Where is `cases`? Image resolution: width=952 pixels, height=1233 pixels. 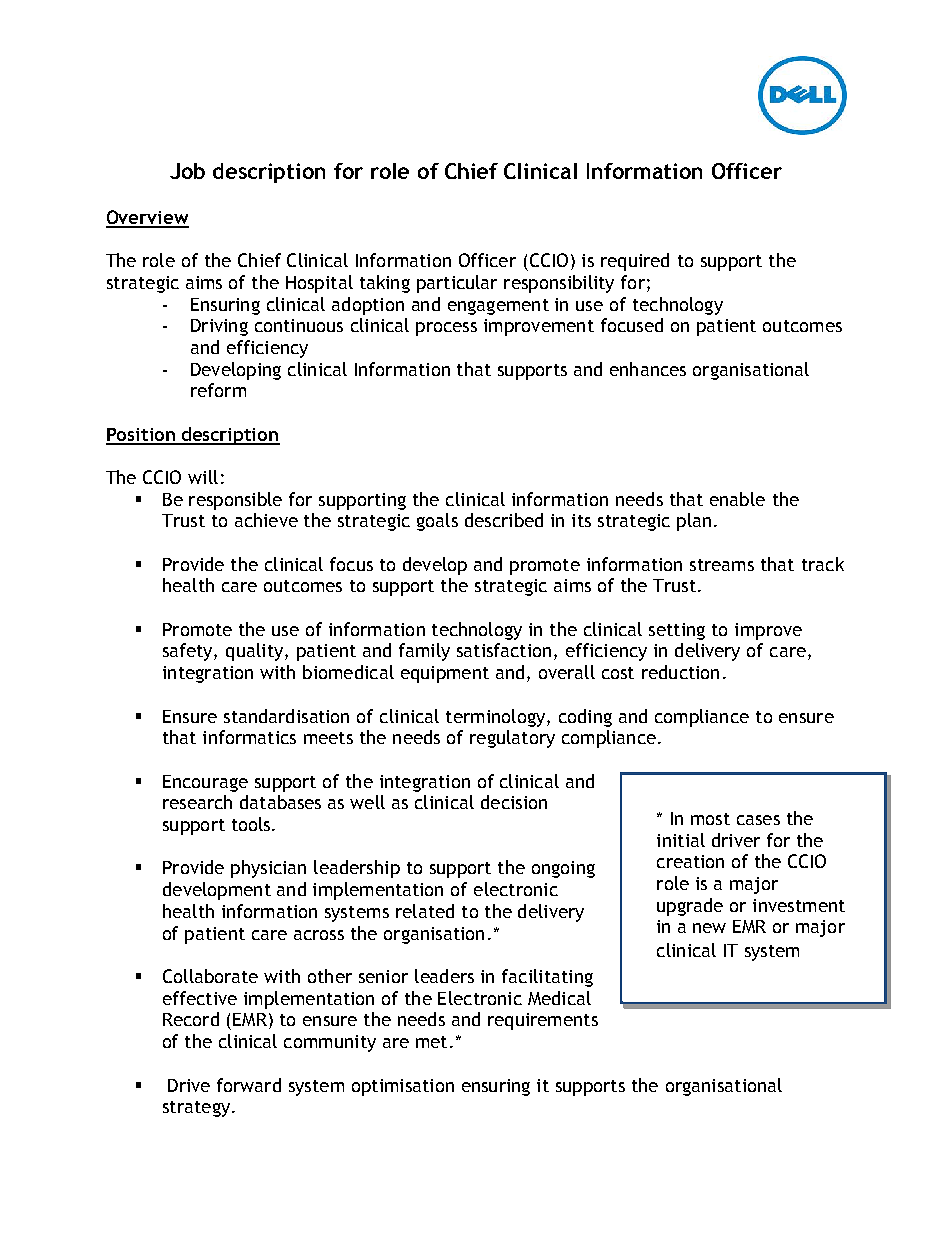 cases is located at coordinates (758, 820).
